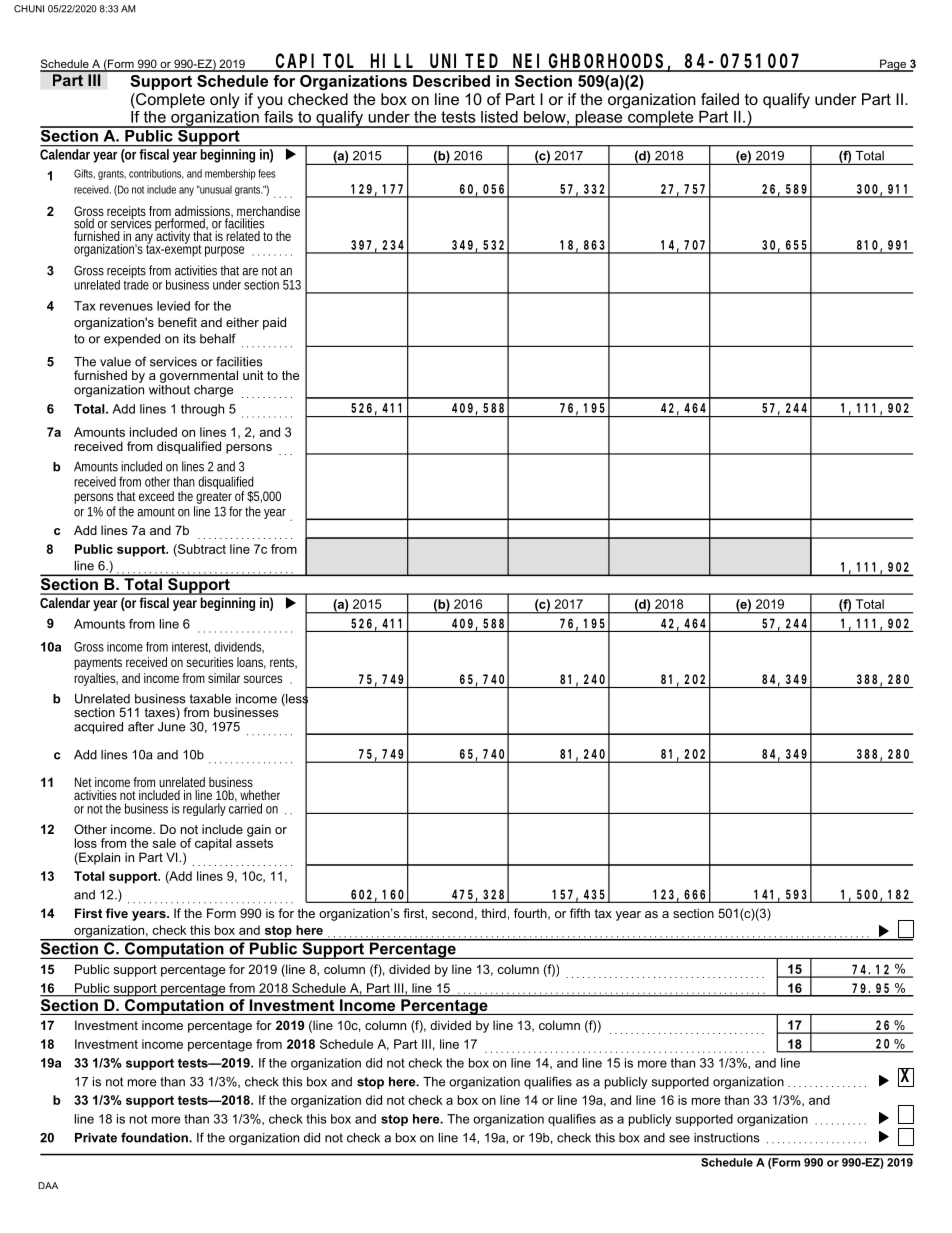 The height and width of the screenshot is (1233, 952). Describe the element at coordinates (225, 101) in the screenshot. I see `only` at that location.
